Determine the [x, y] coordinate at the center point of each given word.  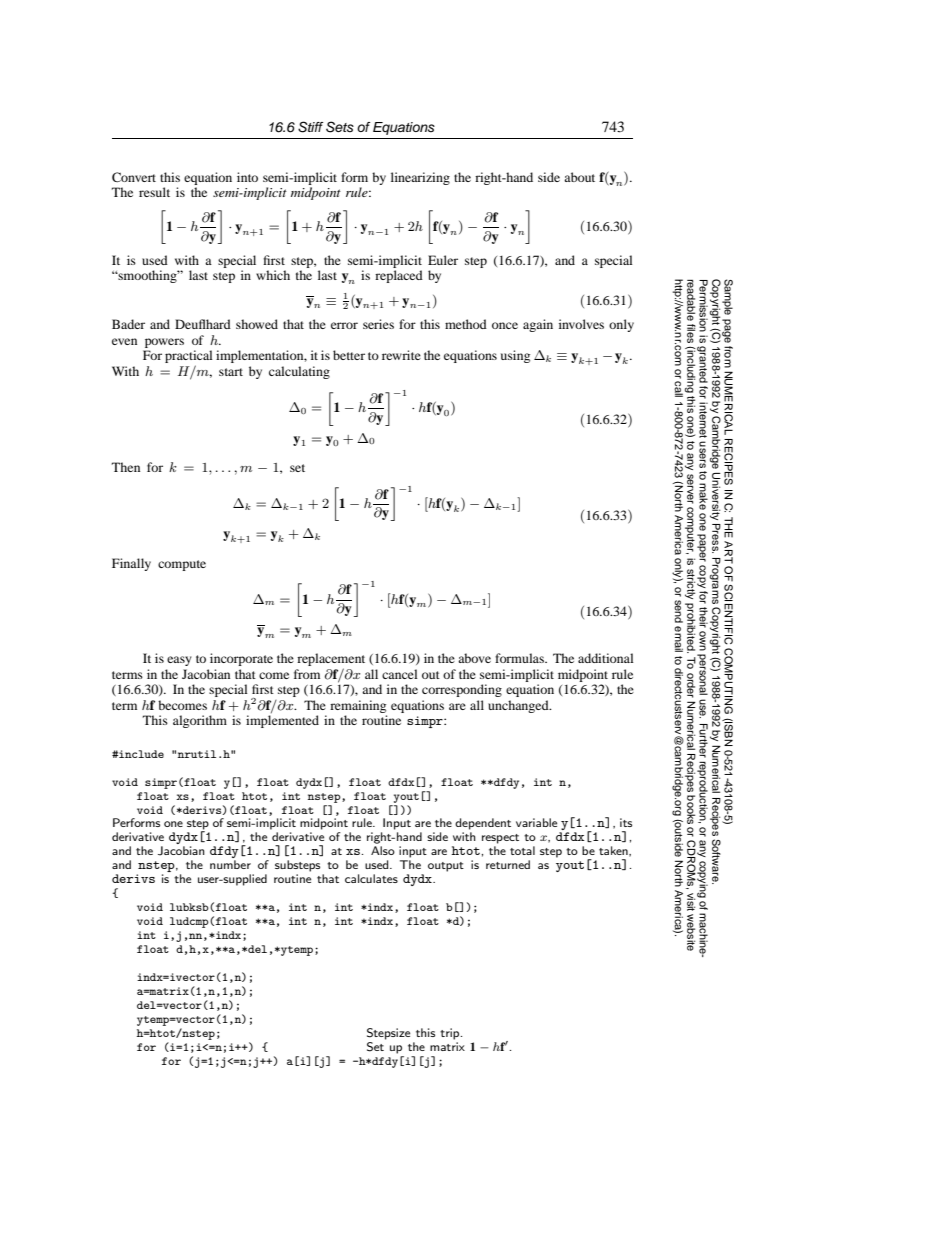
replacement [331, 661]
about [579, 177]
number [230, 864]
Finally [131, 564]
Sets [340, 127]
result [154, 192]
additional [606, 658]
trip [451, 1034]
